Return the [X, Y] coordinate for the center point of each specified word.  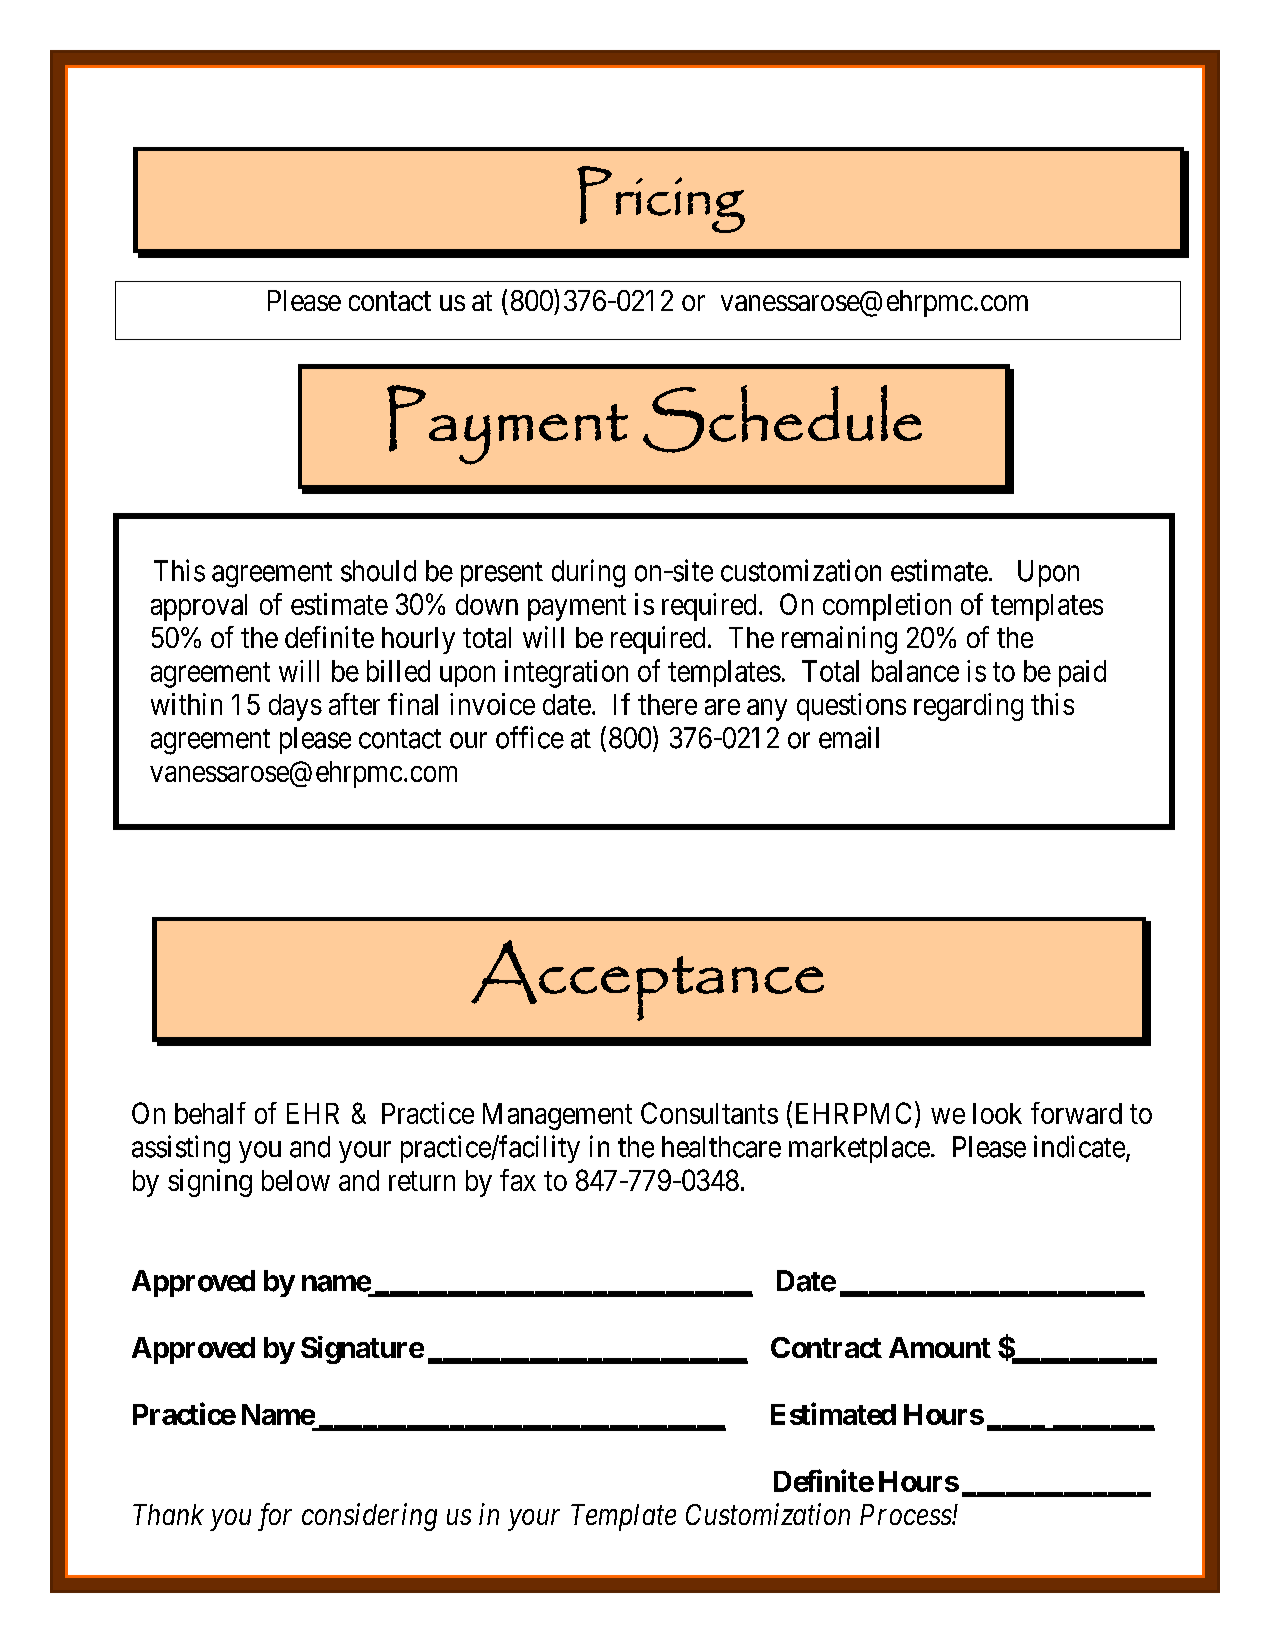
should [378, 571]
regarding [968, 707]
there [667, 704]
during [588, 573]
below [296, 1180]
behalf [210, 1113]
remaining [839, 640]
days [295, 707]
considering [369, 1517]
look [997, 1113]
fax [518, 1180]
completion [887, 607]
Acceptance [647, 980]
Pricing [661, 199]
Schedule [782, 419]
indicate [1079, 1146]
